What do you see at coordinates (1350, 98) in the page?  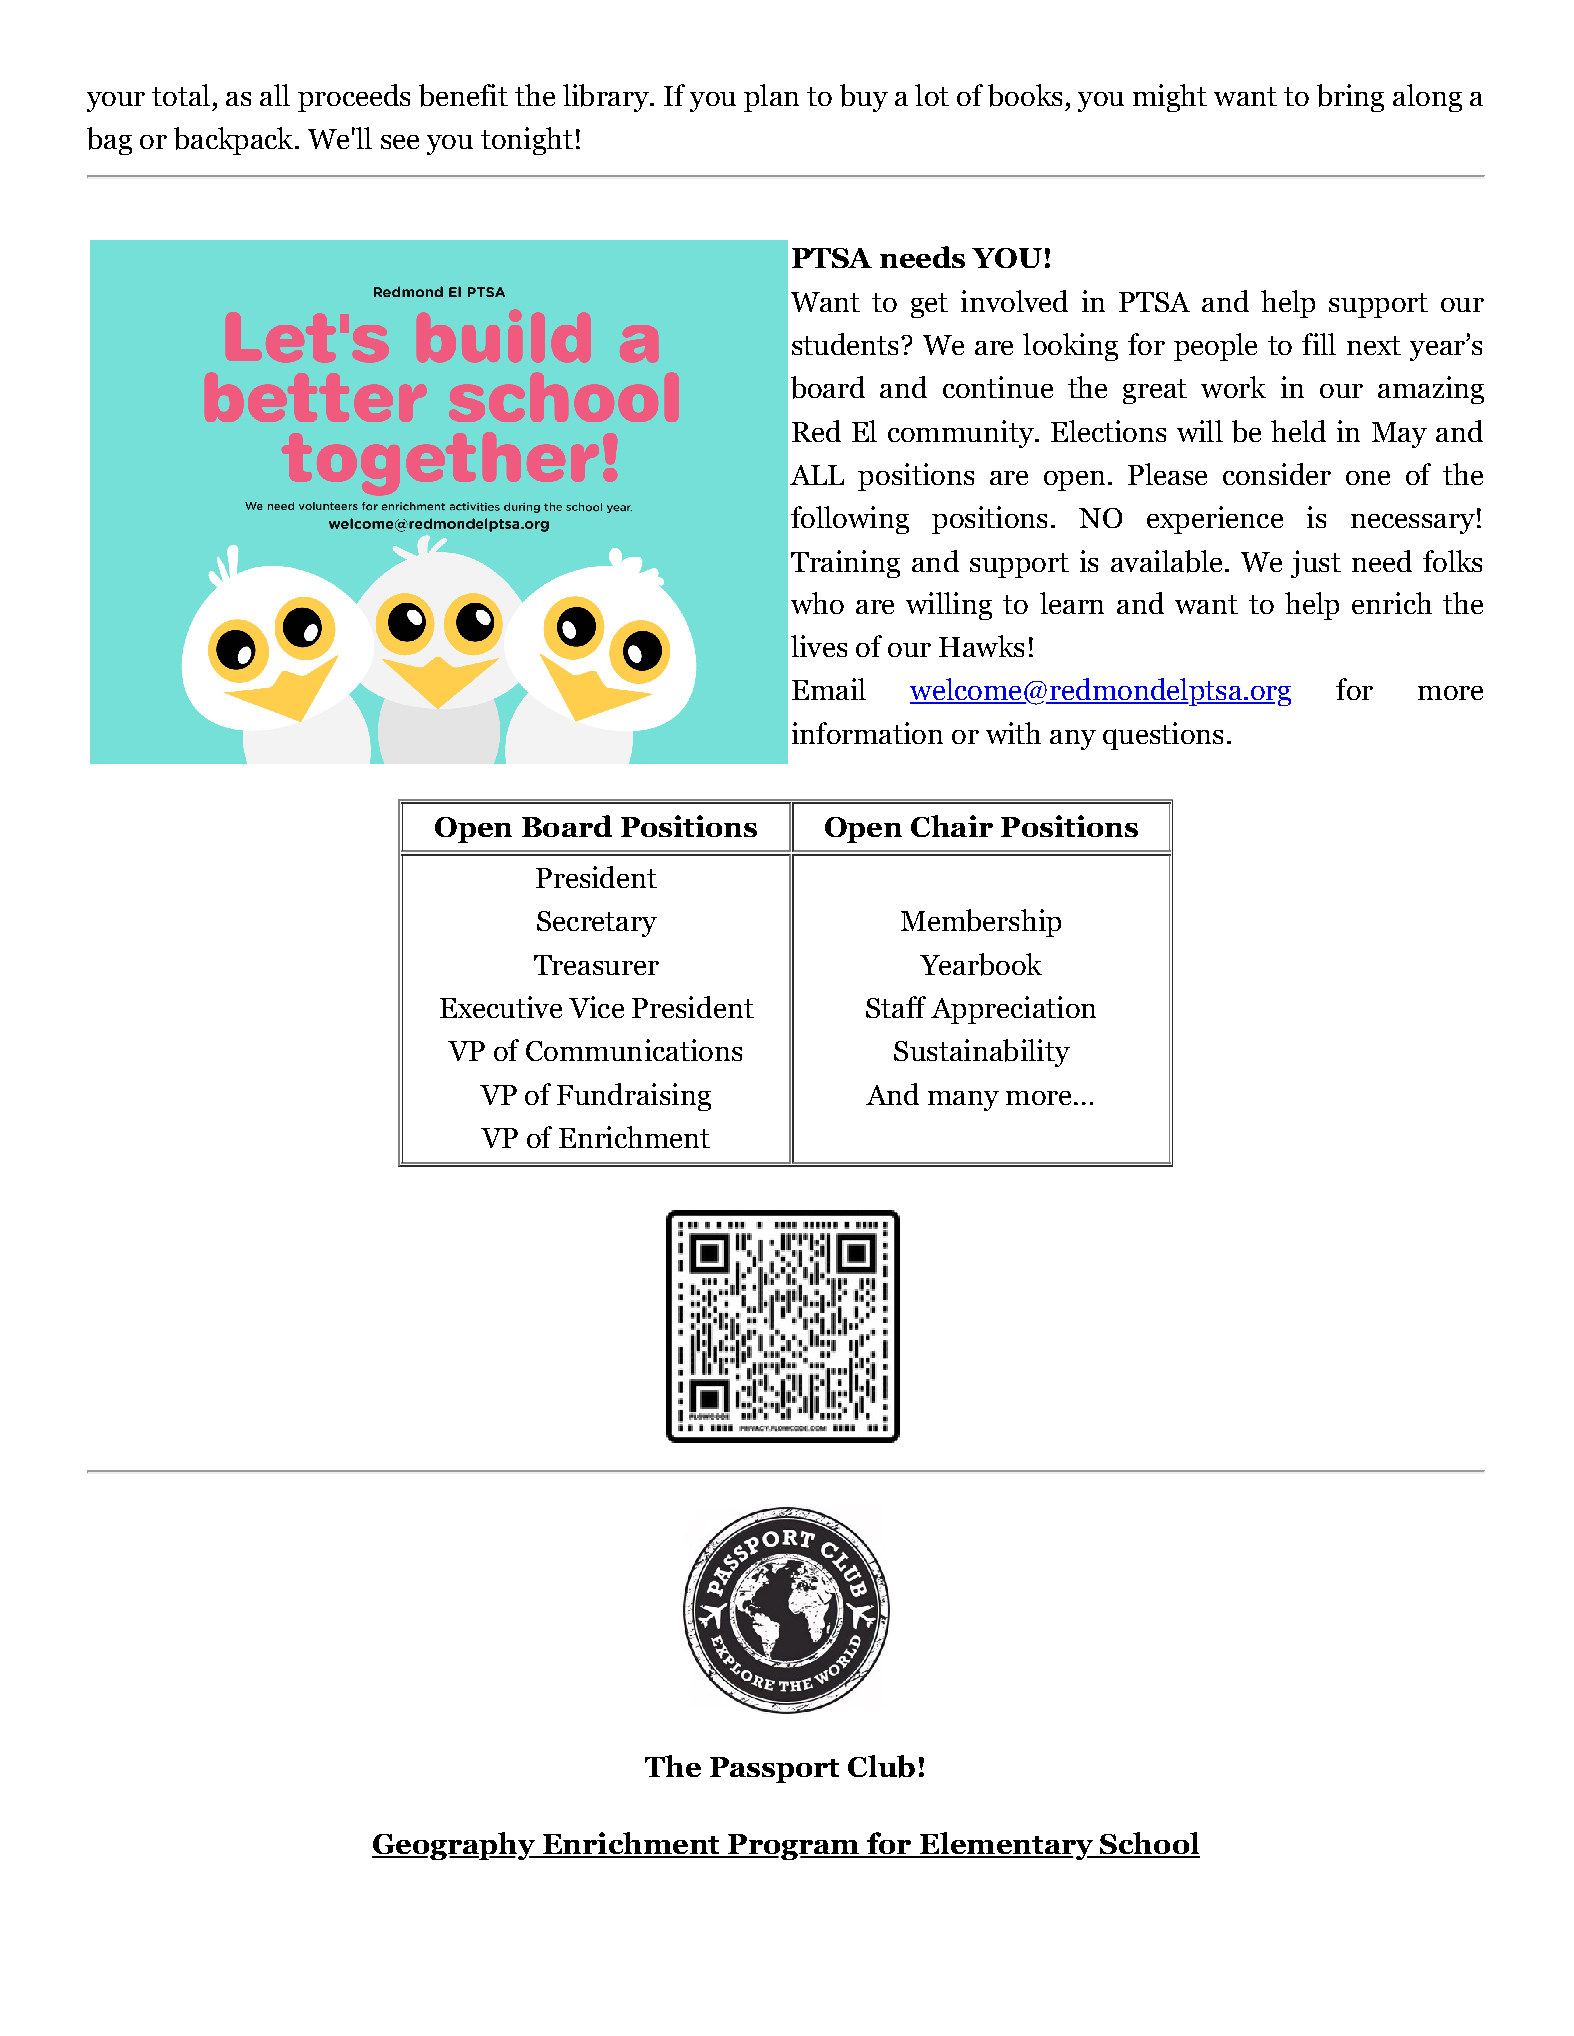 I see `bring` at bounding box center [1350, 98].
